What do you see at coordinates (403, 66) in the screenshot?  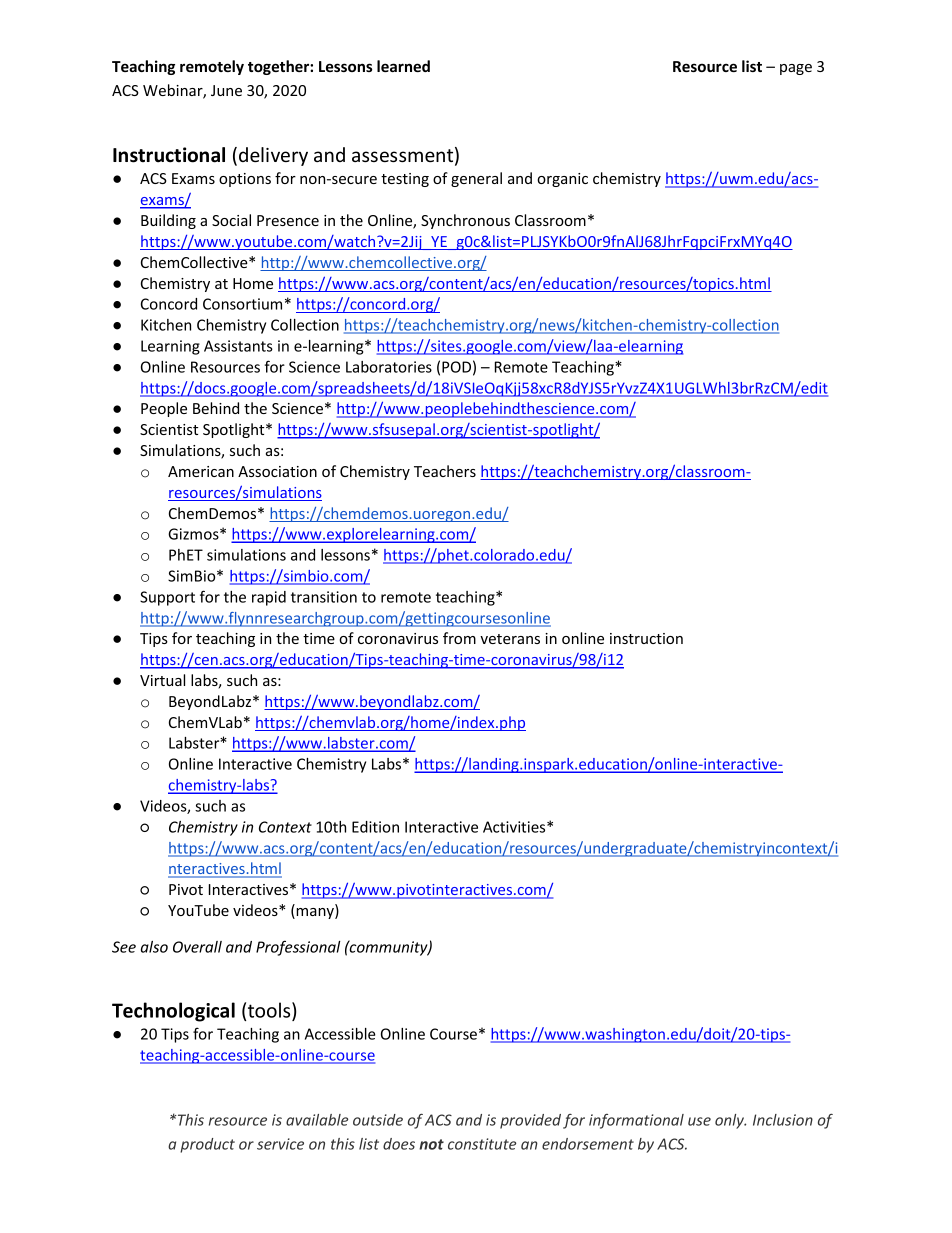 I see `learned` at bounding box center [403, 66].
